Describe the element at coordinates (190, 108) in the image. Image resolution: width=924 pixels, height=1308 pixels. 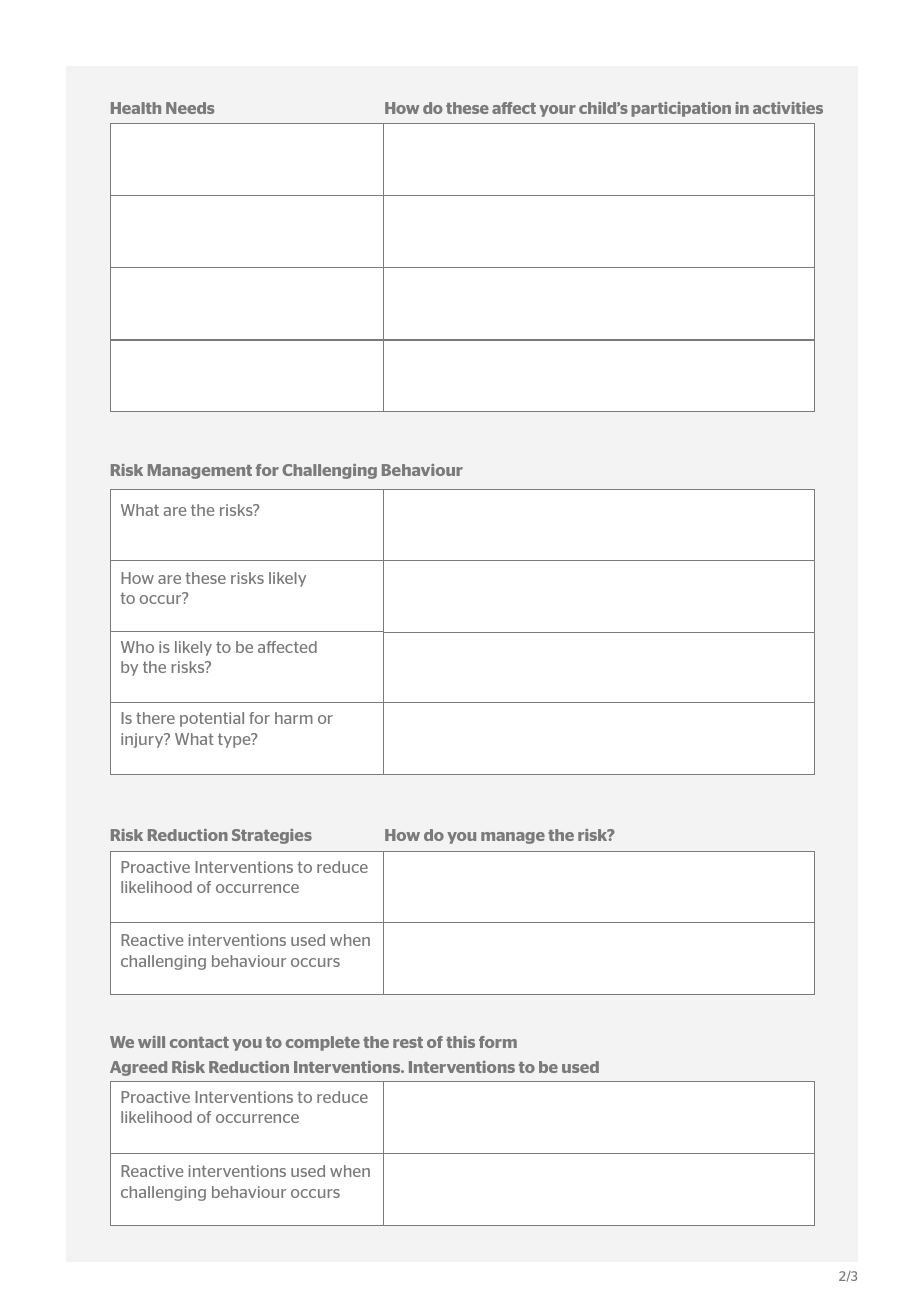
I see `Needs` at that location.
